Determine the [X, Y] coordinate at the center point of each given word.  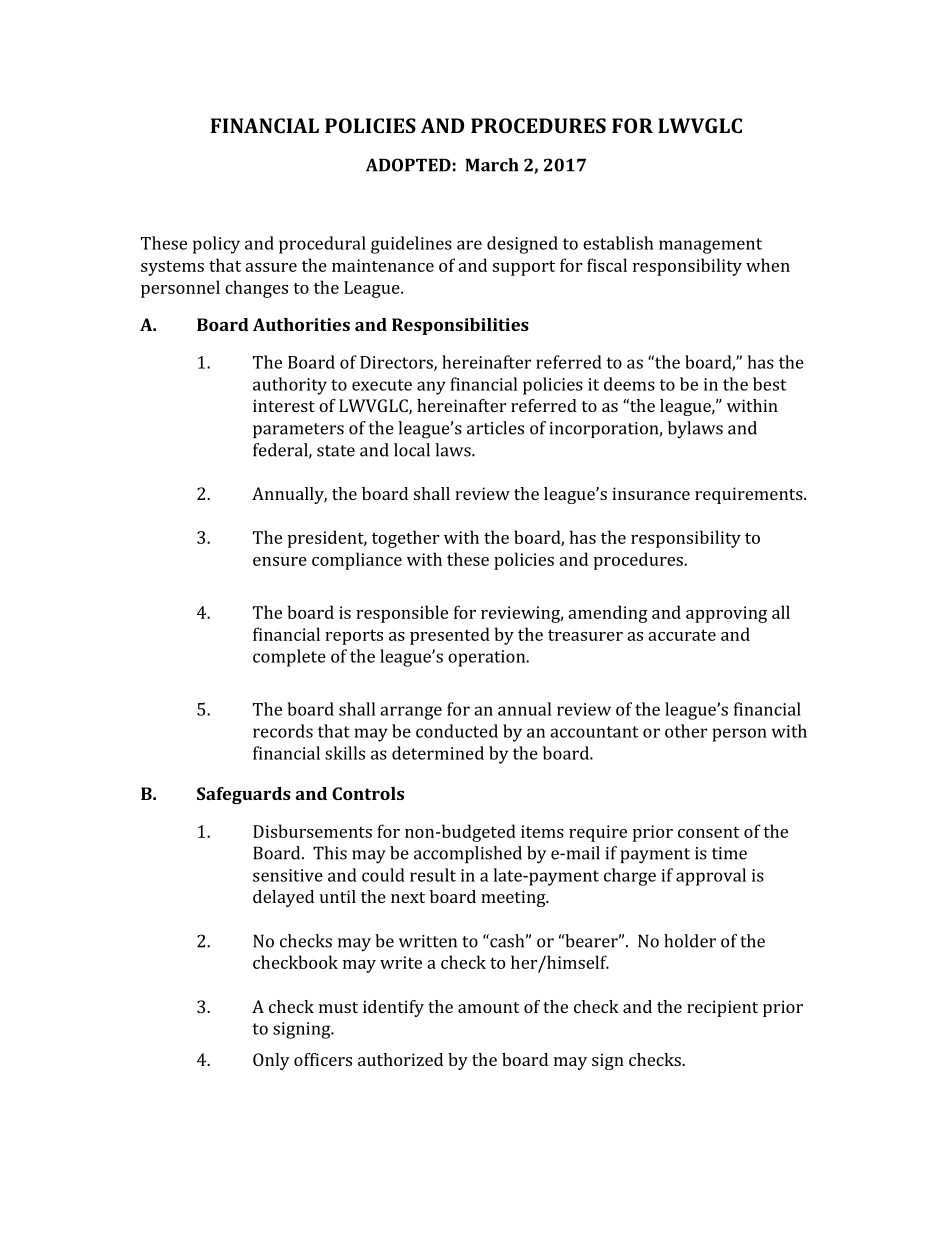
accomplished [468, 854]
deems [629, 384]
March [492, 165]
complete [289, 658]
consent [709, 832]
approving [726, 614]
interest [284, 405]
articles [495, 428]
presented [450, 636]
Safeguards [244, 795]
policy [216, 245]
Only [271, 1061]
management [710, 246]
